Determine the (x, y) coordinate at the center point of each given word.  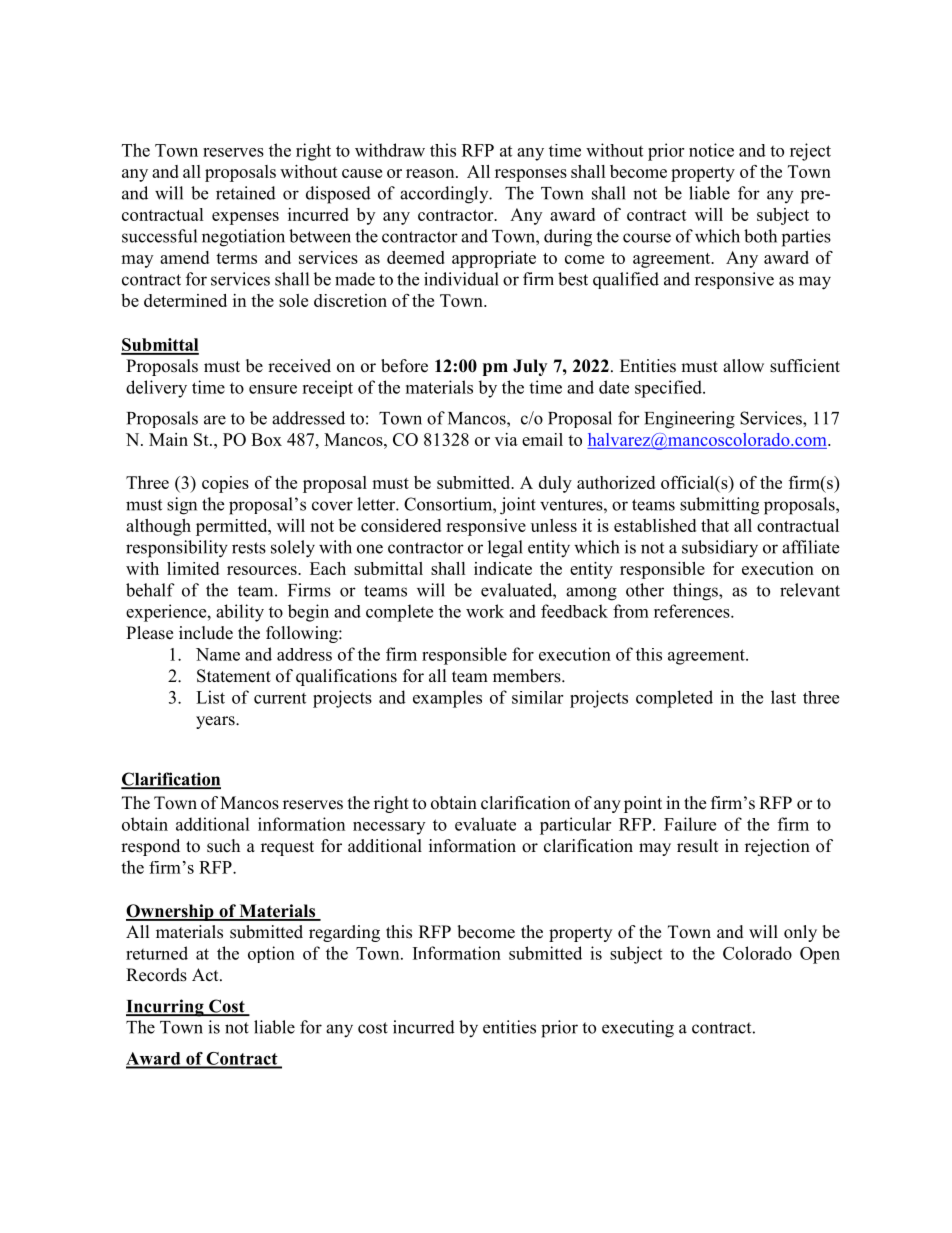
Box (266, 439)
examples (447, 699)
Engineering (689, 420)
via (506, 439)
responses (531, 175)
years (216, 722)
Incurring (166, 1008)
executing (638, 1029)
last (783, 697)
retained (246, 193)
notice (711, 150)
